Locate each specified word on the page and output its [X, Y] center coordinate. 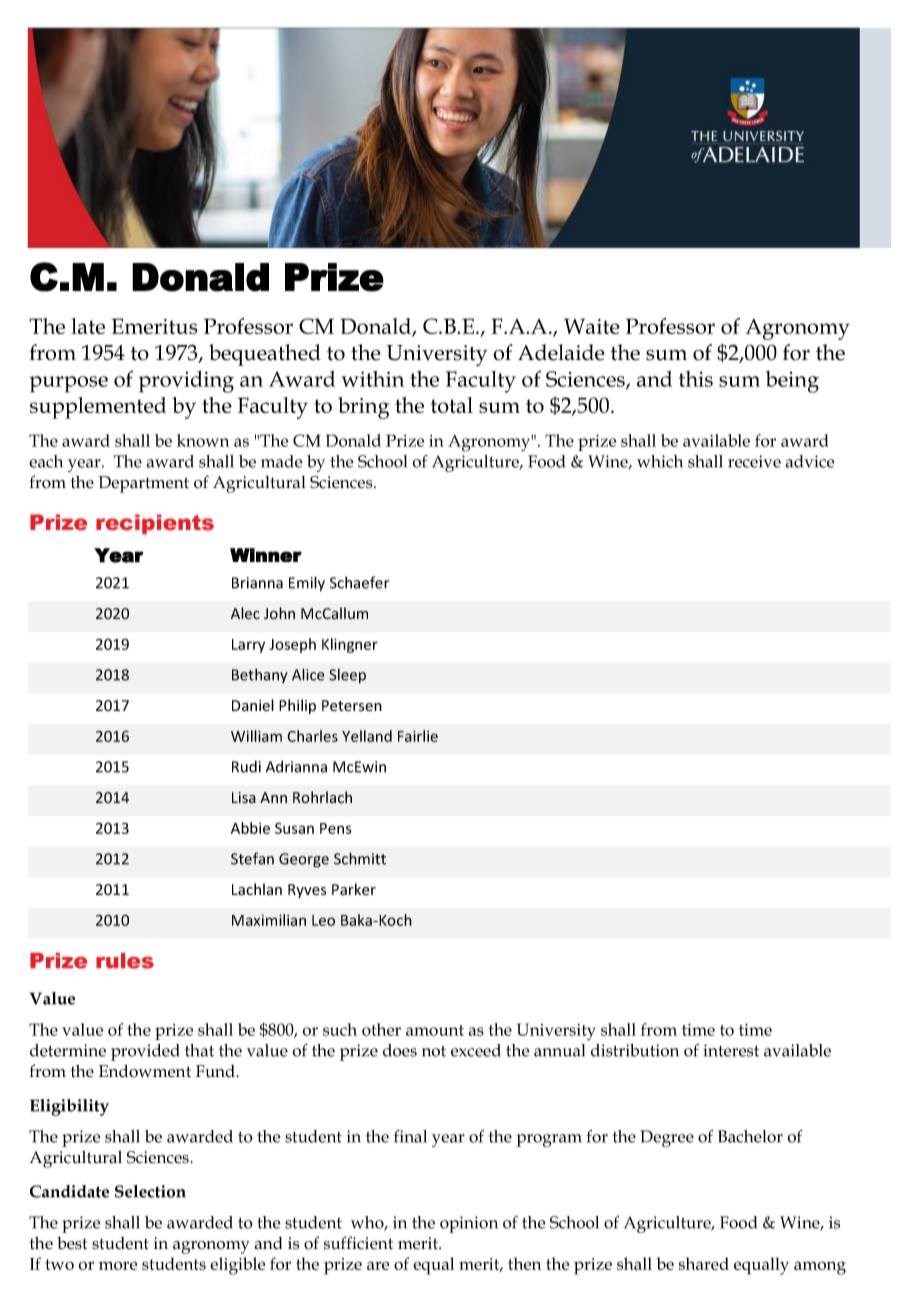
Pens [336, 828]
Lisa [244, 798]
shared [704, 1263]
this [696, 379]
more [118, 1265]
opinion [469, 1224]
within [372, 379]
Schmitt [360, 858]
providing [186, 382]
